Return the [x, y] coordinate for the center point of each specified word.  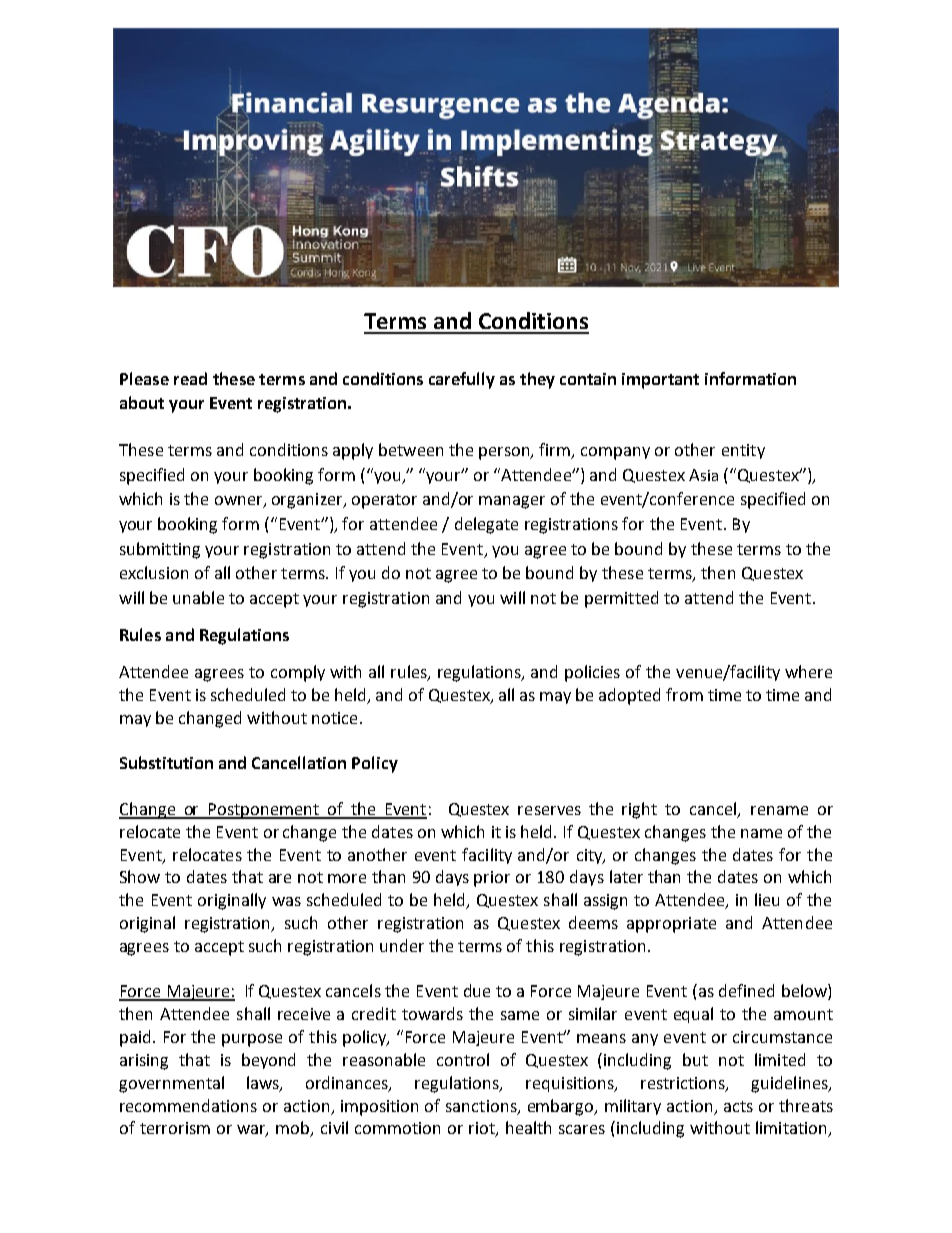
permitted [621, 599]
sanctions [482, 1107]
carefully [462, 380]
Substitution [166, 762]
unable [198, 597]
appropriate [671, 925]
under [402, 945]
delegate [486, 525]
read [190, 378]
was [286, 901]
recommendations [188, 1105]
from [684, 694]
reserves [549, 810]
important [660, 381]
